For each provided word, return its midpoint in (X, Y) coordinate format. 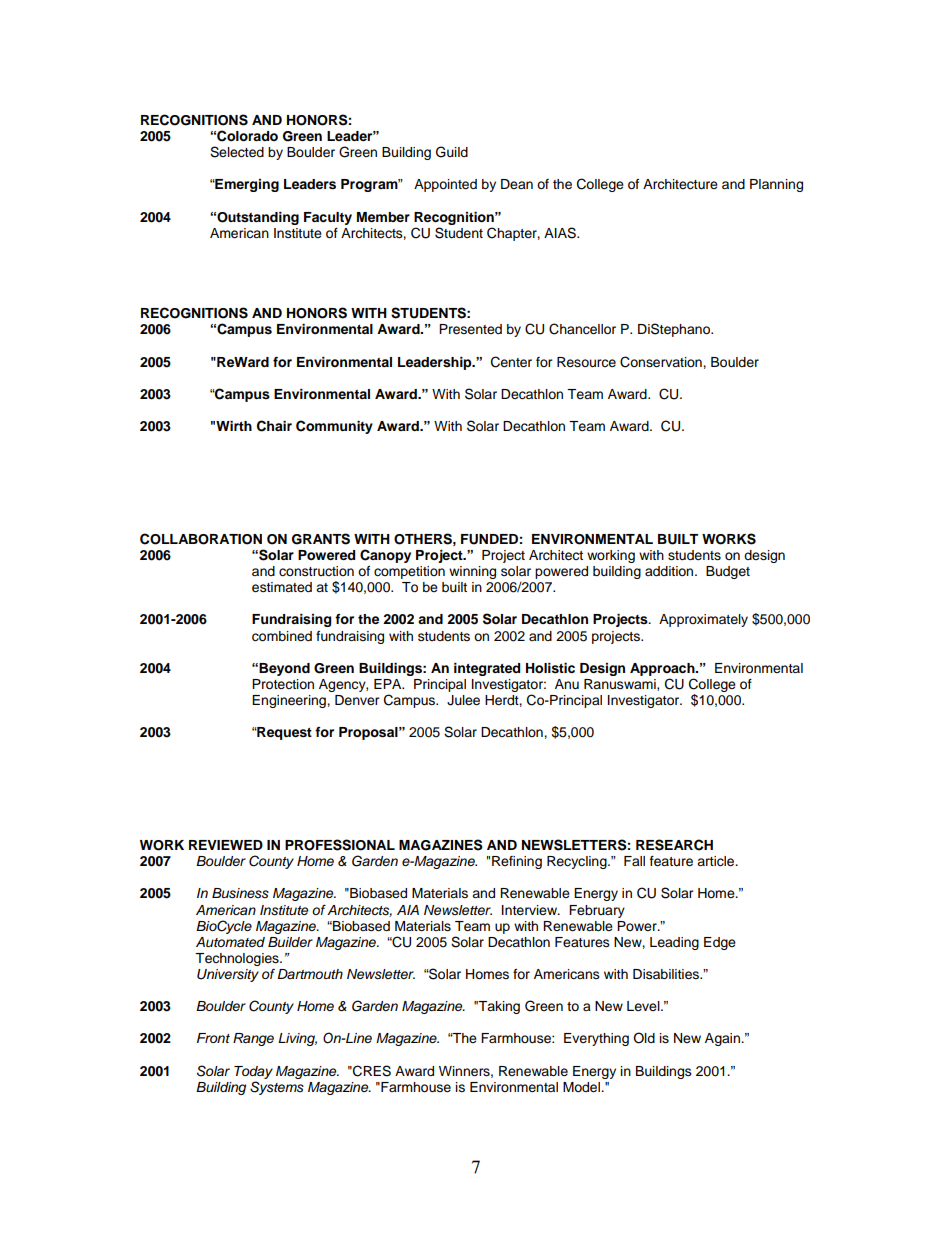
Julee (463, 700)
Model (582, 1087)
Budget (728, 572)
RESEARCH (674, 845)
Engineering (290, 701)
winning (472, 572)
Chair (274, 426)
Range (253, 1039)
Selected (237, 152)
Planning (776, 185)
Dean (517, 184)
